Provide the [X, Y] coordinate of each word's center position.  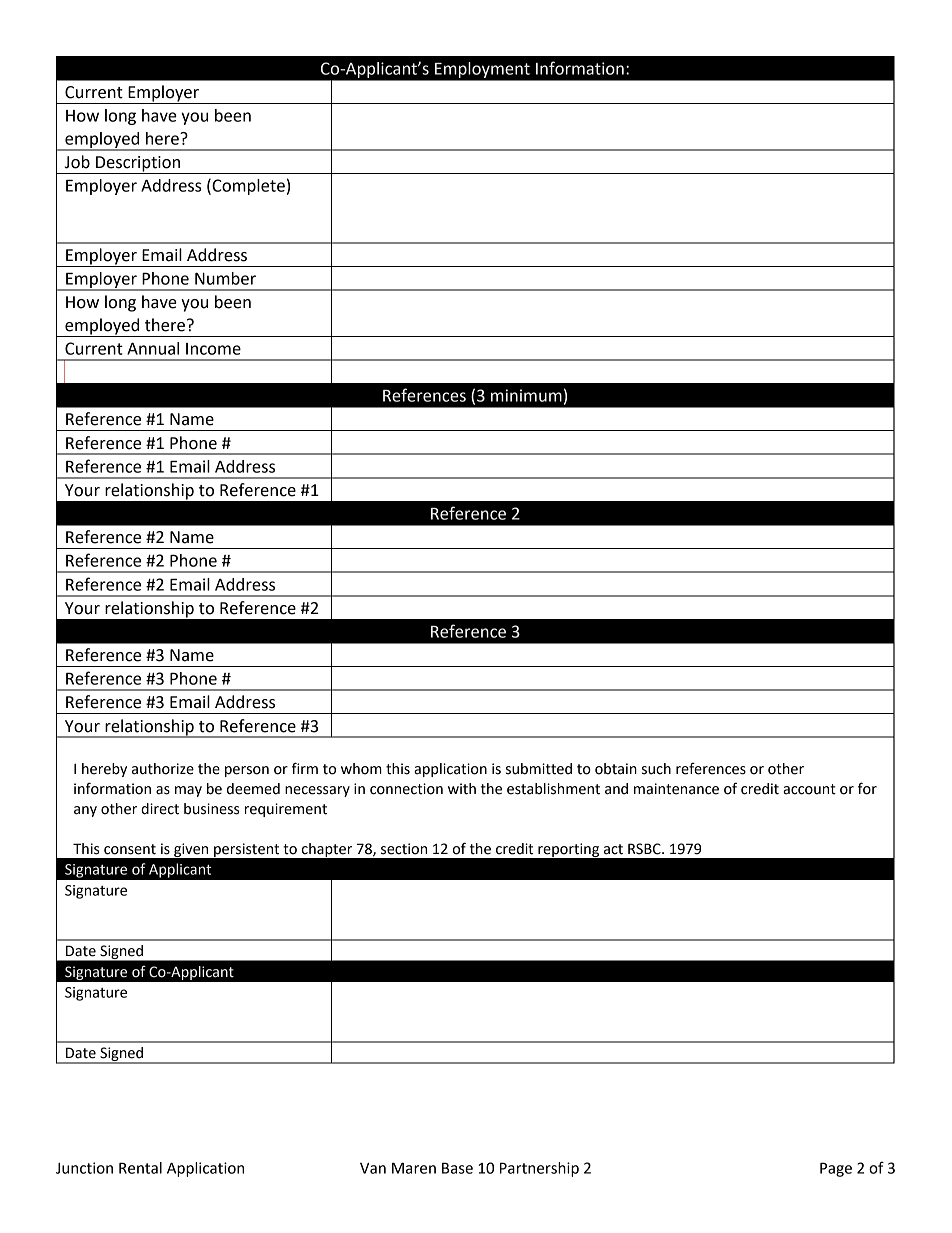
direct [160, 809]
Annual [153, 348]
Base [457, 1168]
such [656, 769]
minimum [526, 395]
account [809, 789]
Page [836, 1169]
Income [213, 349]
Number [225, 278]
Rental [140, 1168]
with [462, 789]
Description [138, 165]
